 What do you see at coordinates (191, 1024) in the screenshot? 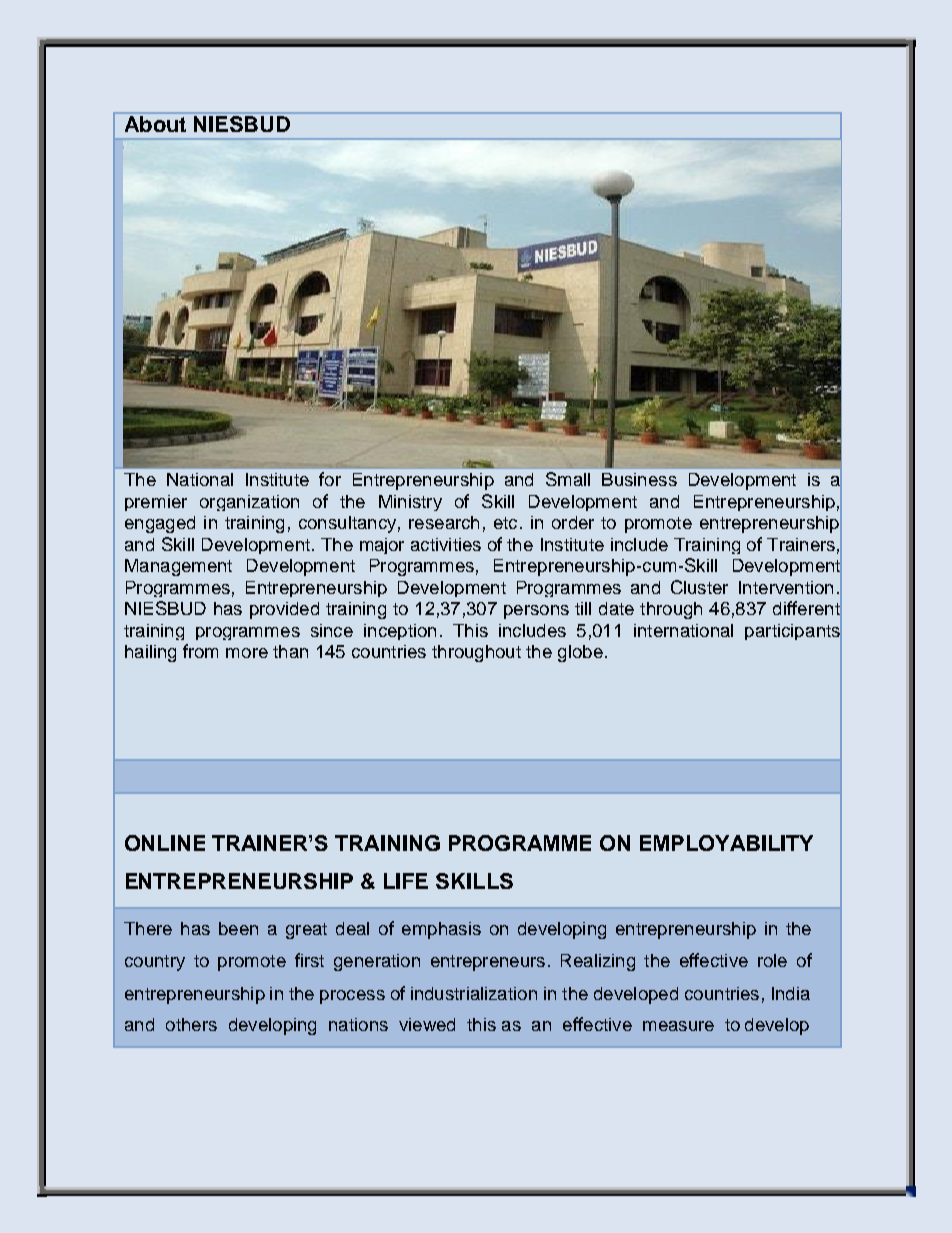
I see `others` at bounding box center [191, 1024].
